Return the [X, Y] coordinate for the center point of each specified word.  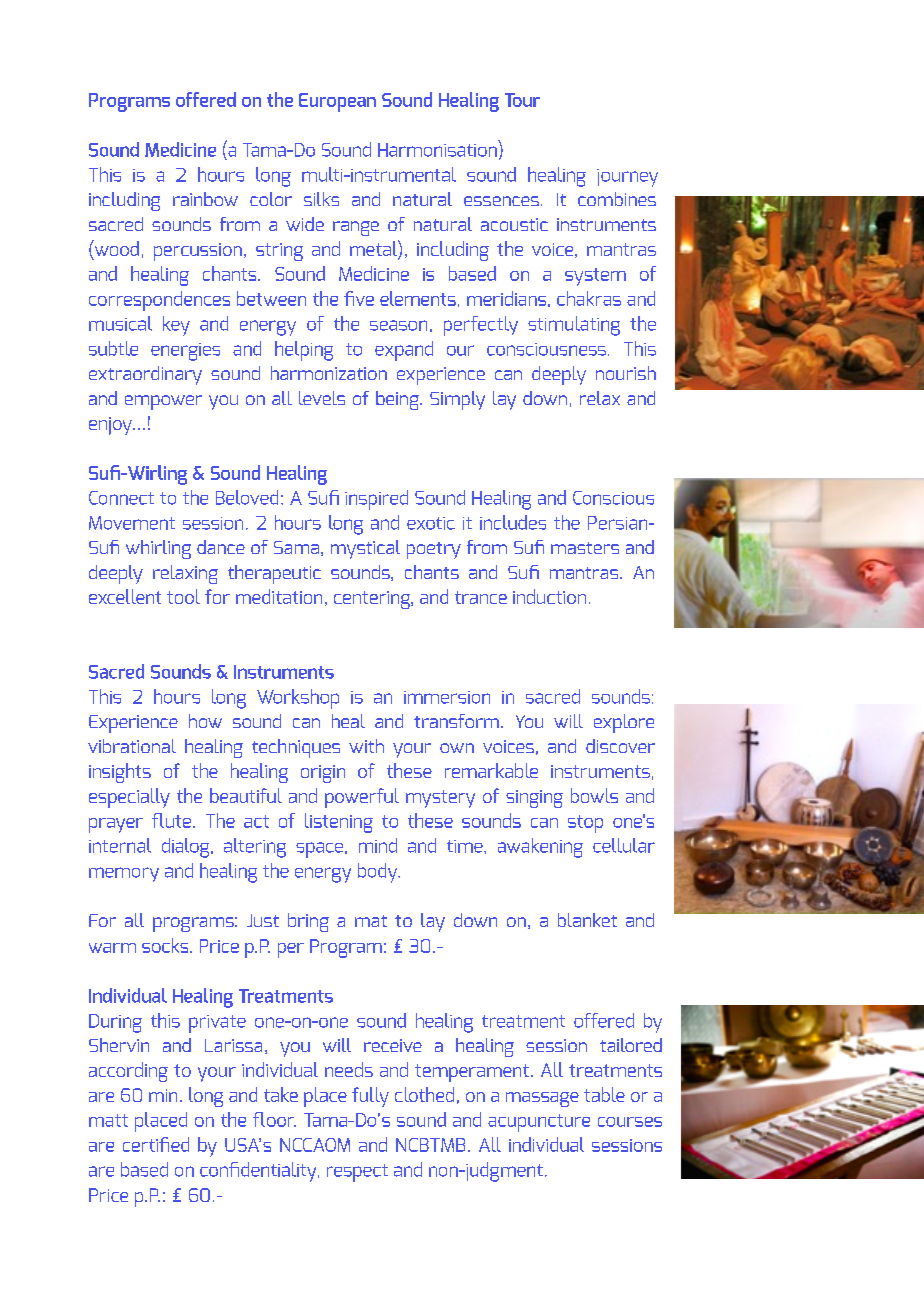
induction [549, 596]
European [337, 102]
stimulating [574, 326]
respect [357, 1173]
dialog [187, 848]
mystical [365, 549]
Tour [522, 100]
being [398, 400]
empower [163, 402]
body [379, 873]
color [271, 199]
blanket [587, 920]
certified [156, 1144]
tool [183, 596]
